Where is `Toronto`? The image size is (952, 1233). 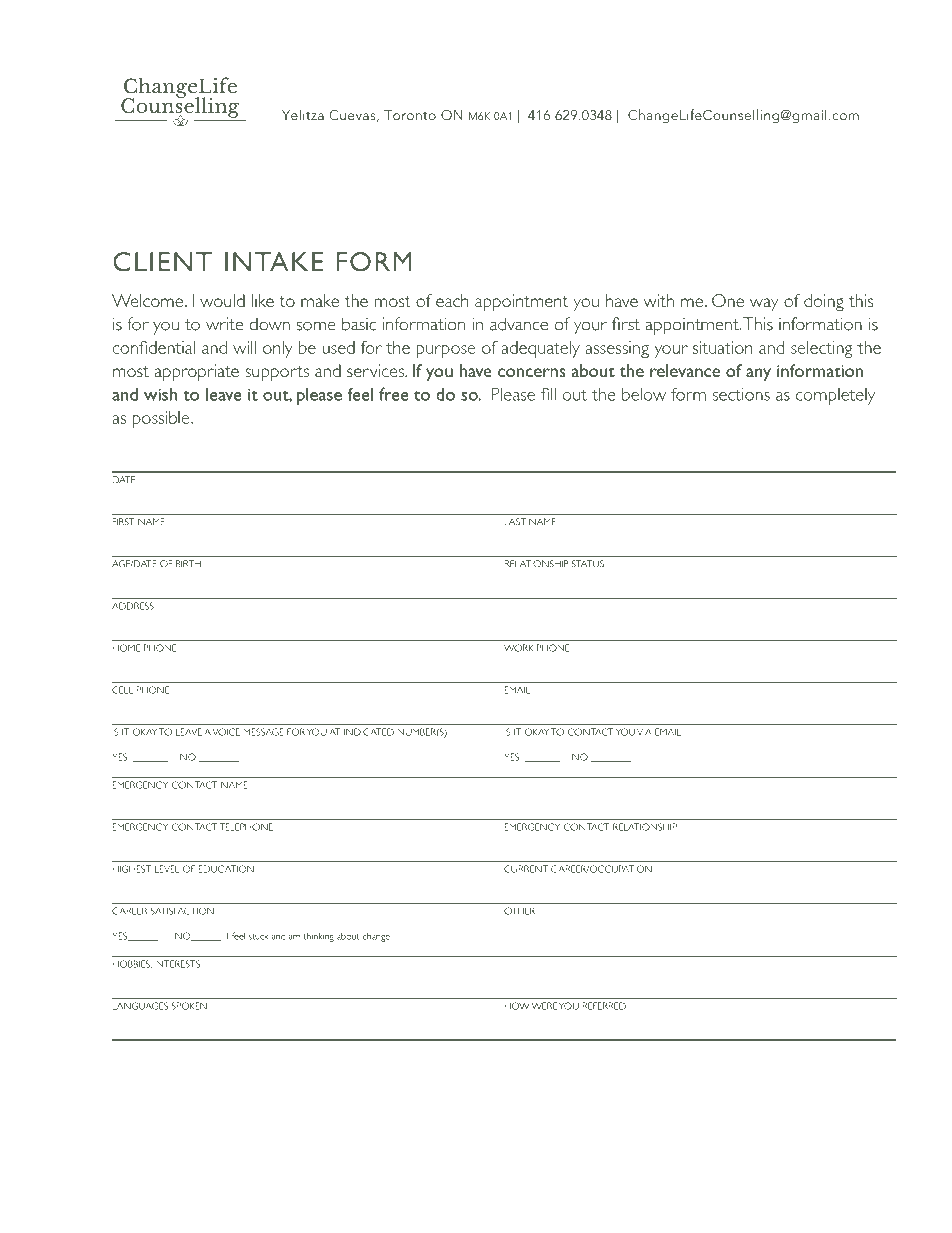
Toronto is located at coordinates (410, 115).
